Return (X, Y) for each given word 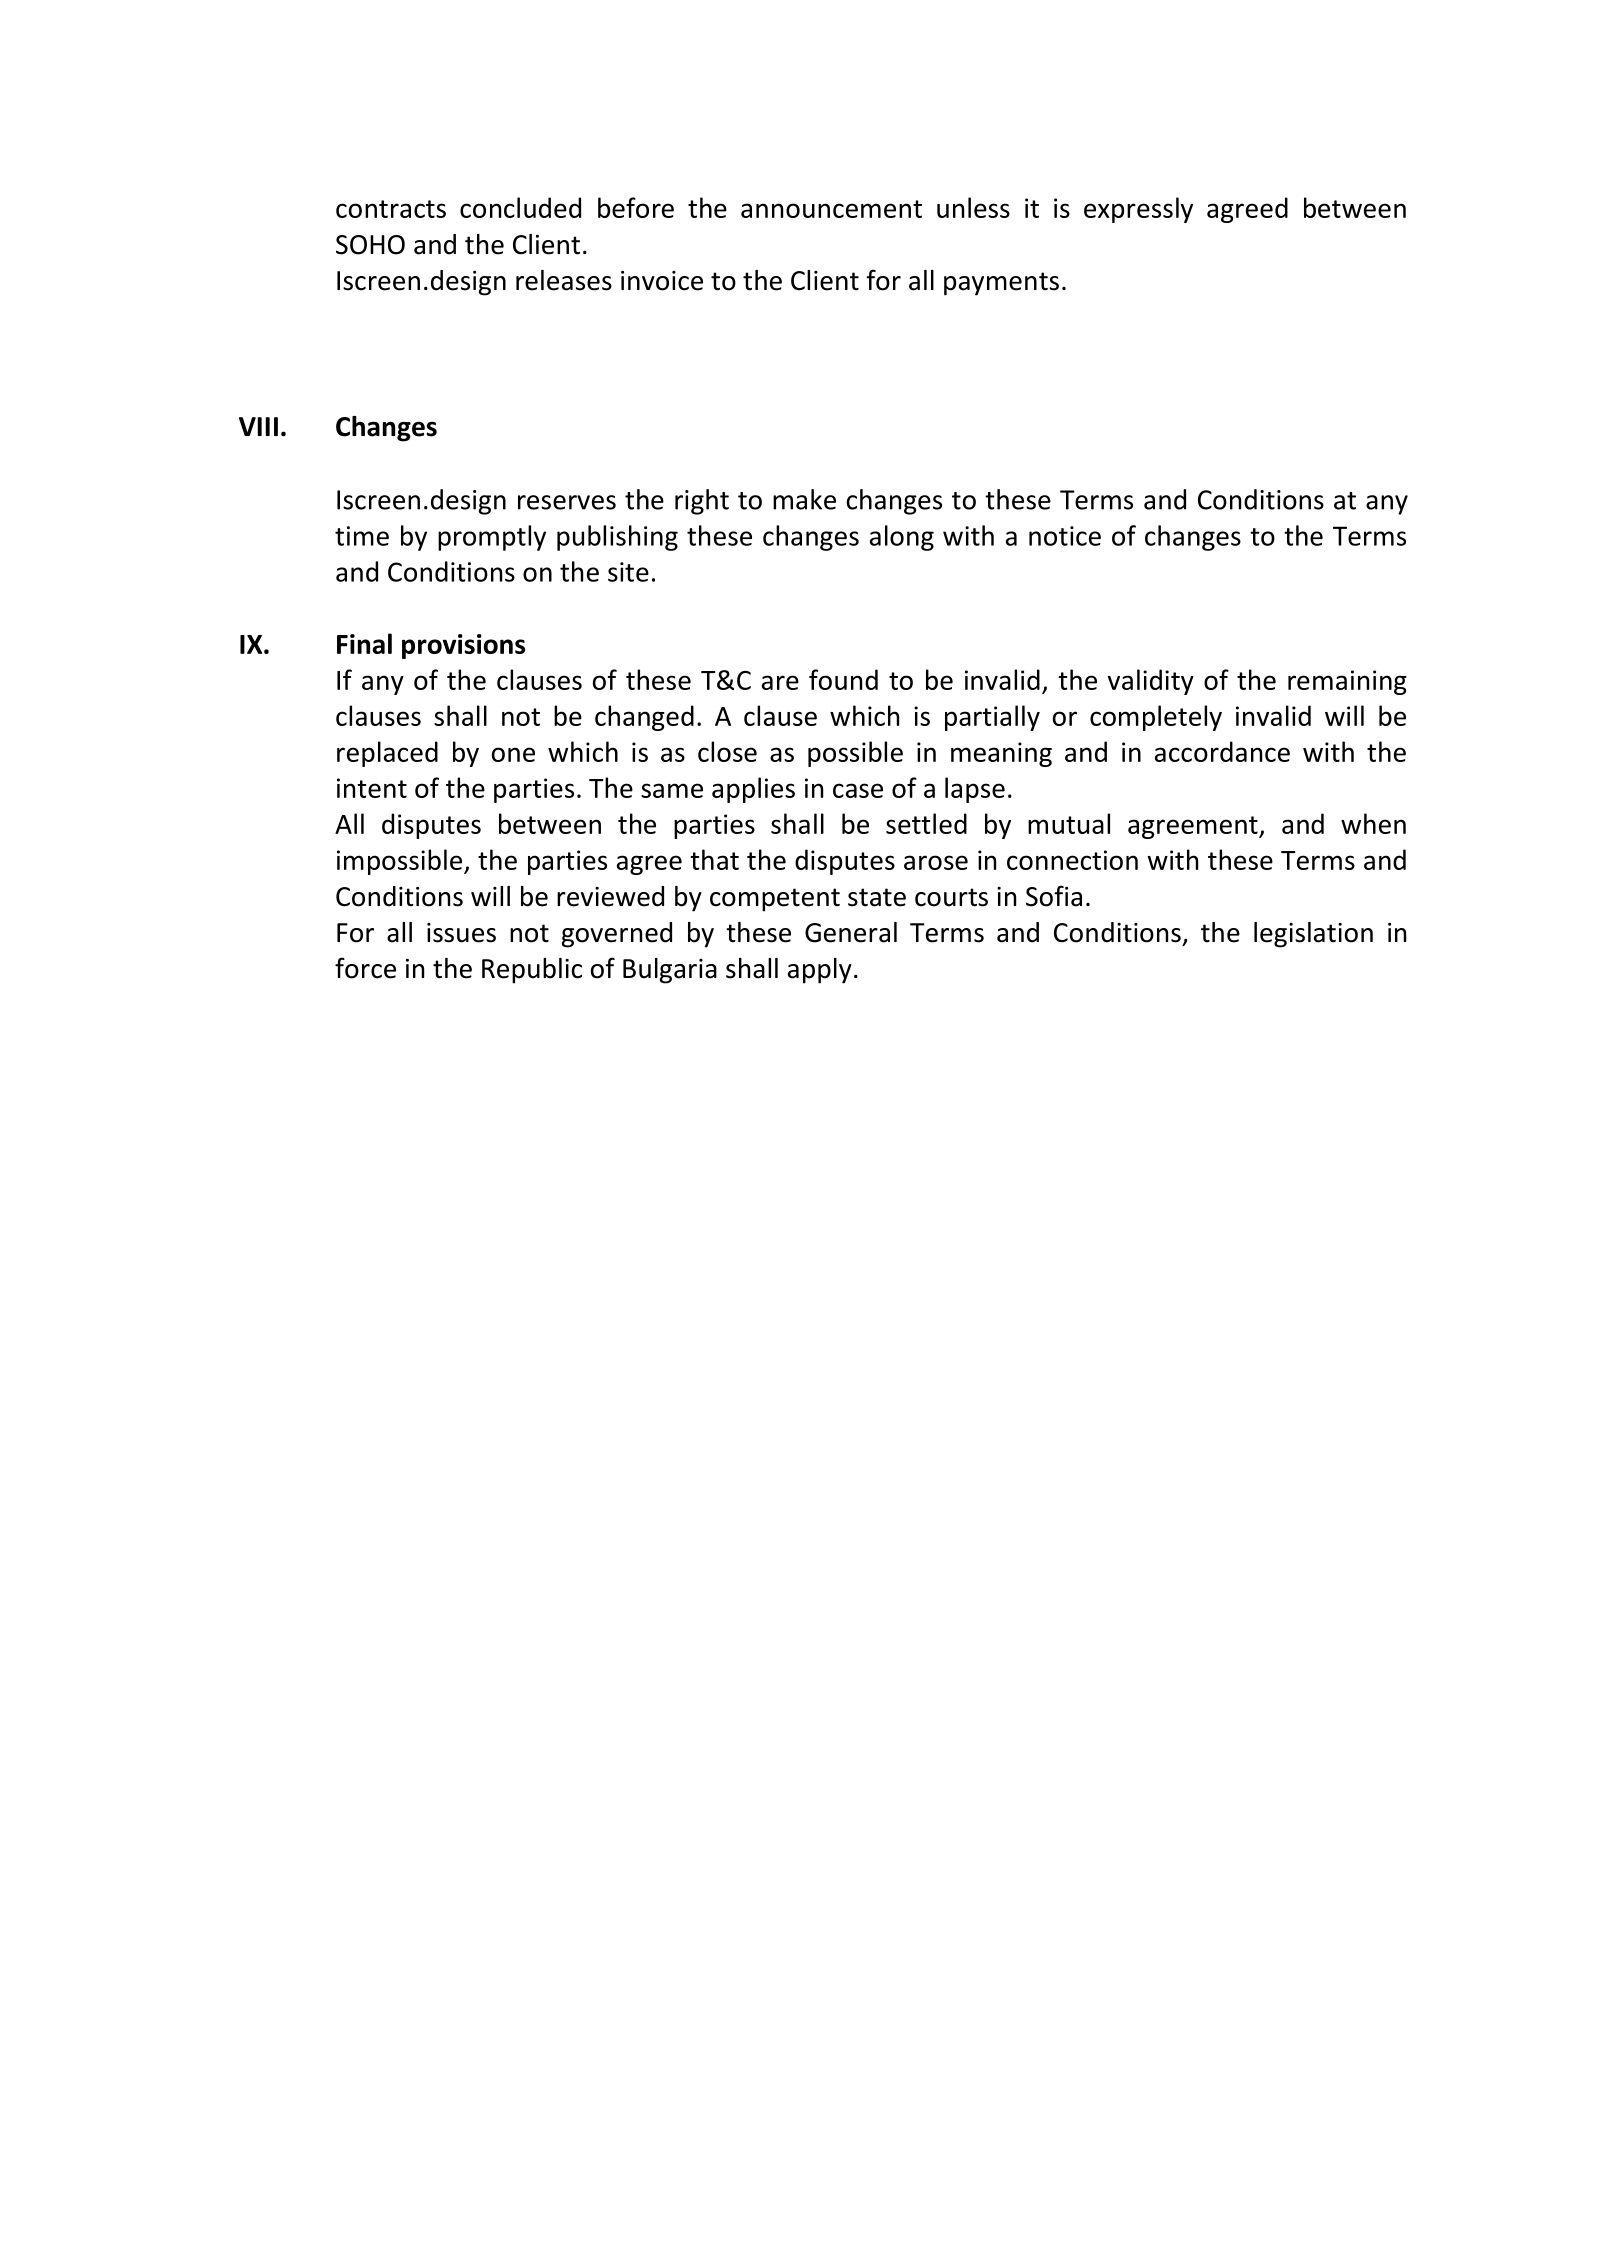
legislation (1313, 935)
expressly (1138, 210)
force (365, 968)
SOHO (370, 245)
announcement (831, 209)
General (851, 932)
